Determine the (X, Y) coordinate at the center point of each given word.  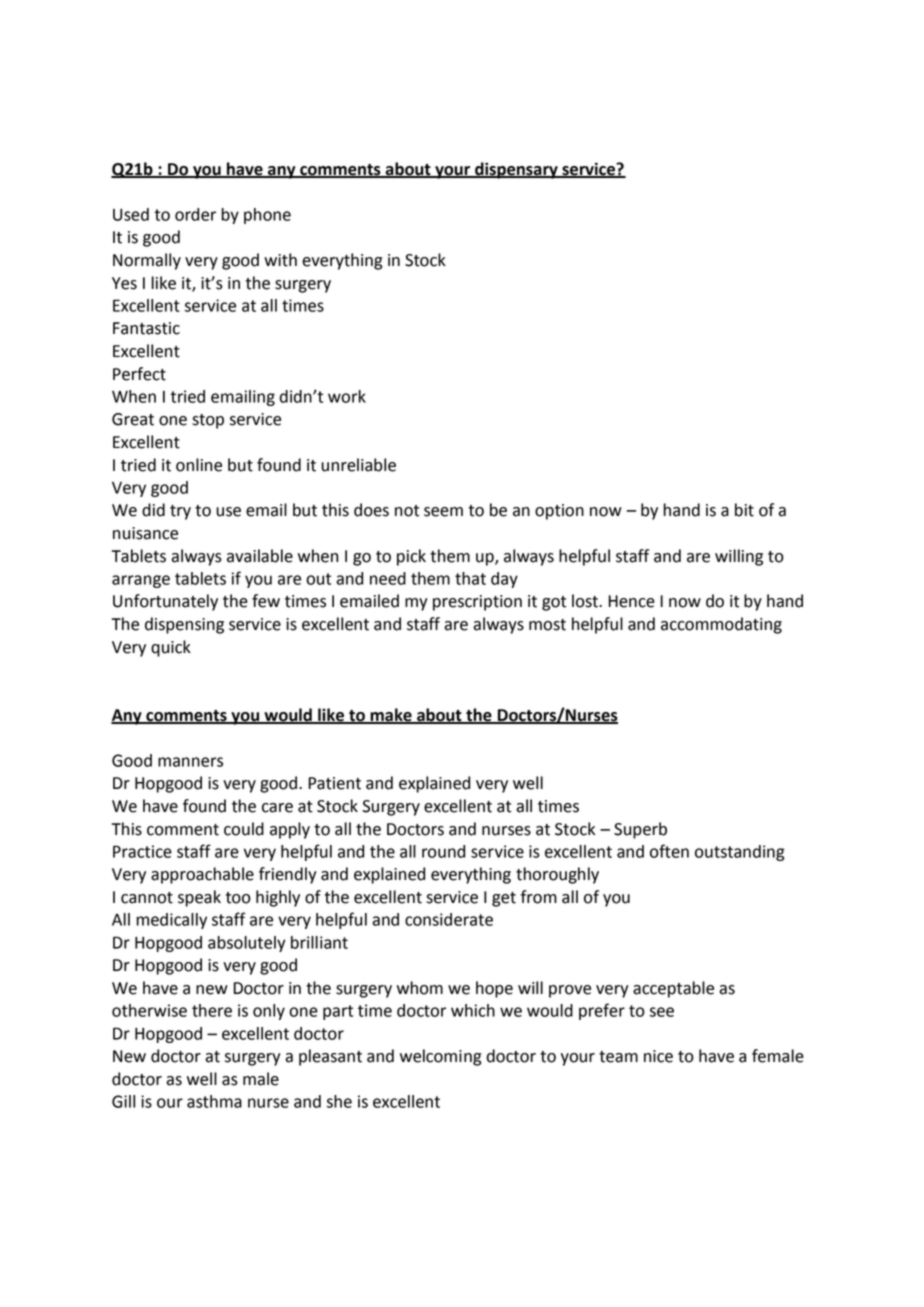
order (195, 214)
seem (443, 512)
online (199, 465)
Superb (640, 830)
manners (190, 762)
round (443, 851)
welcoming (440, 1057)
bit (744, 510)
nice (658, 1056)
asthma (214, 1101)
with (280, 260)
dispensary (516, 170)
